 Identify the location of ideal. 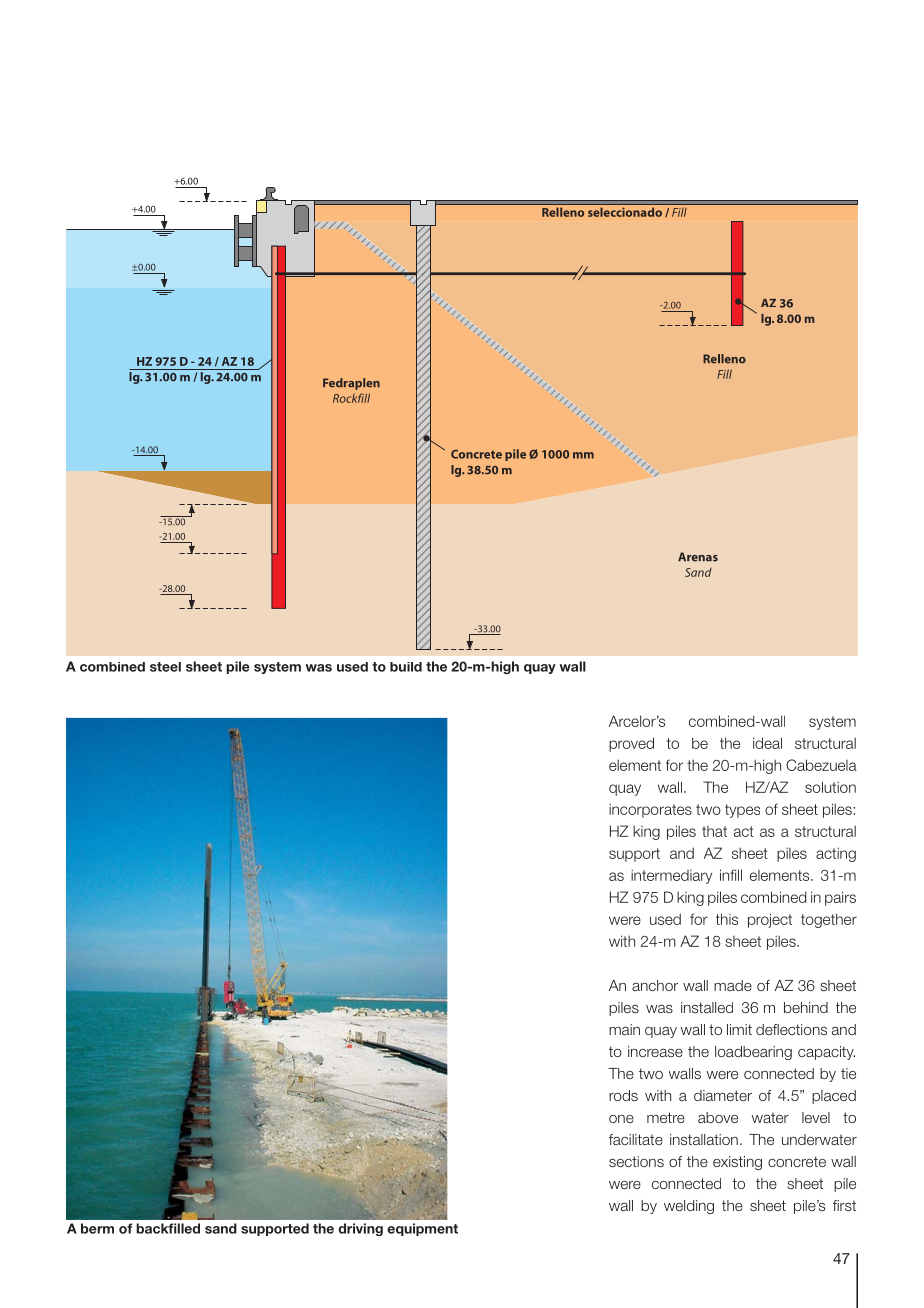
(767, 743).
